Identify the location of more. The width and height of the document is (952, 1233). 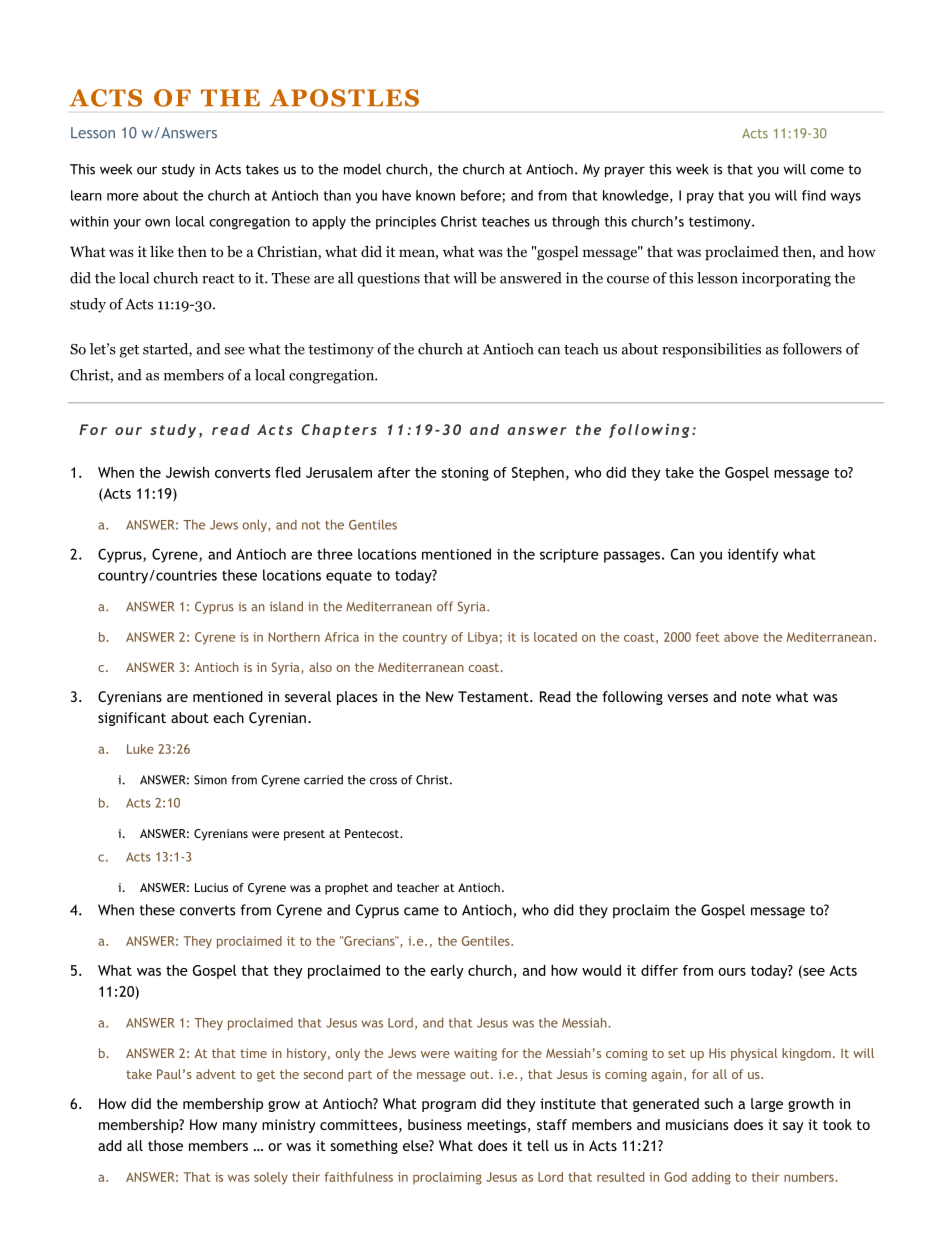
(122, 197).
